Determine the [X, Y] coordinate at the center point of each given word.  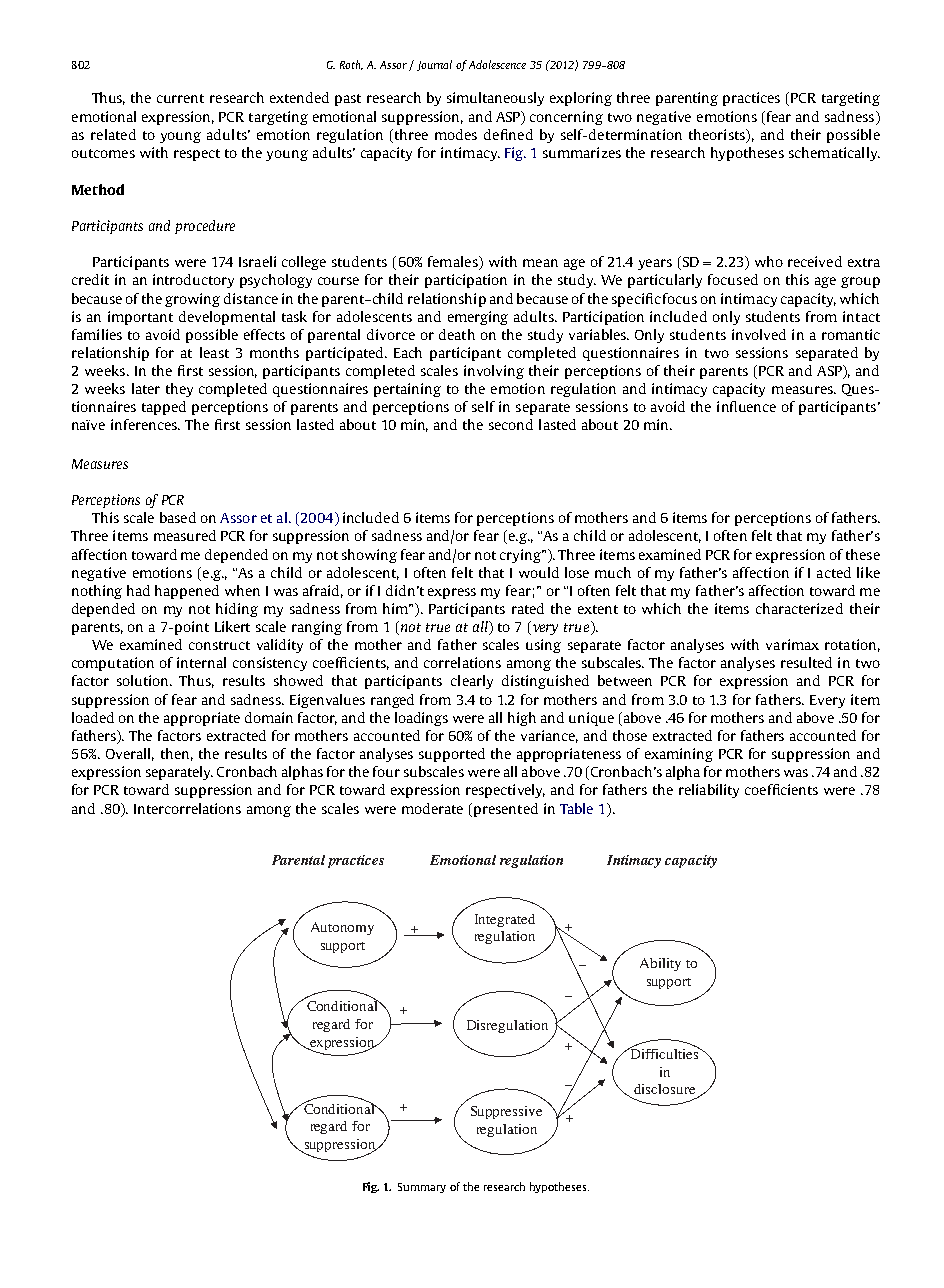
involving [494, 372]
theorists [718, 134]
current [180, 98]
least [214, 352]
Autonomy [342, 928]
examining [679, 755]
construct [219, 645]
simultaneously [495, 99]
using [543, 646]
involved [759, 334]
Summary [422, 1188]
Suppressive [506, 1112]
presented [504, 810]
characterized [799, 608]
